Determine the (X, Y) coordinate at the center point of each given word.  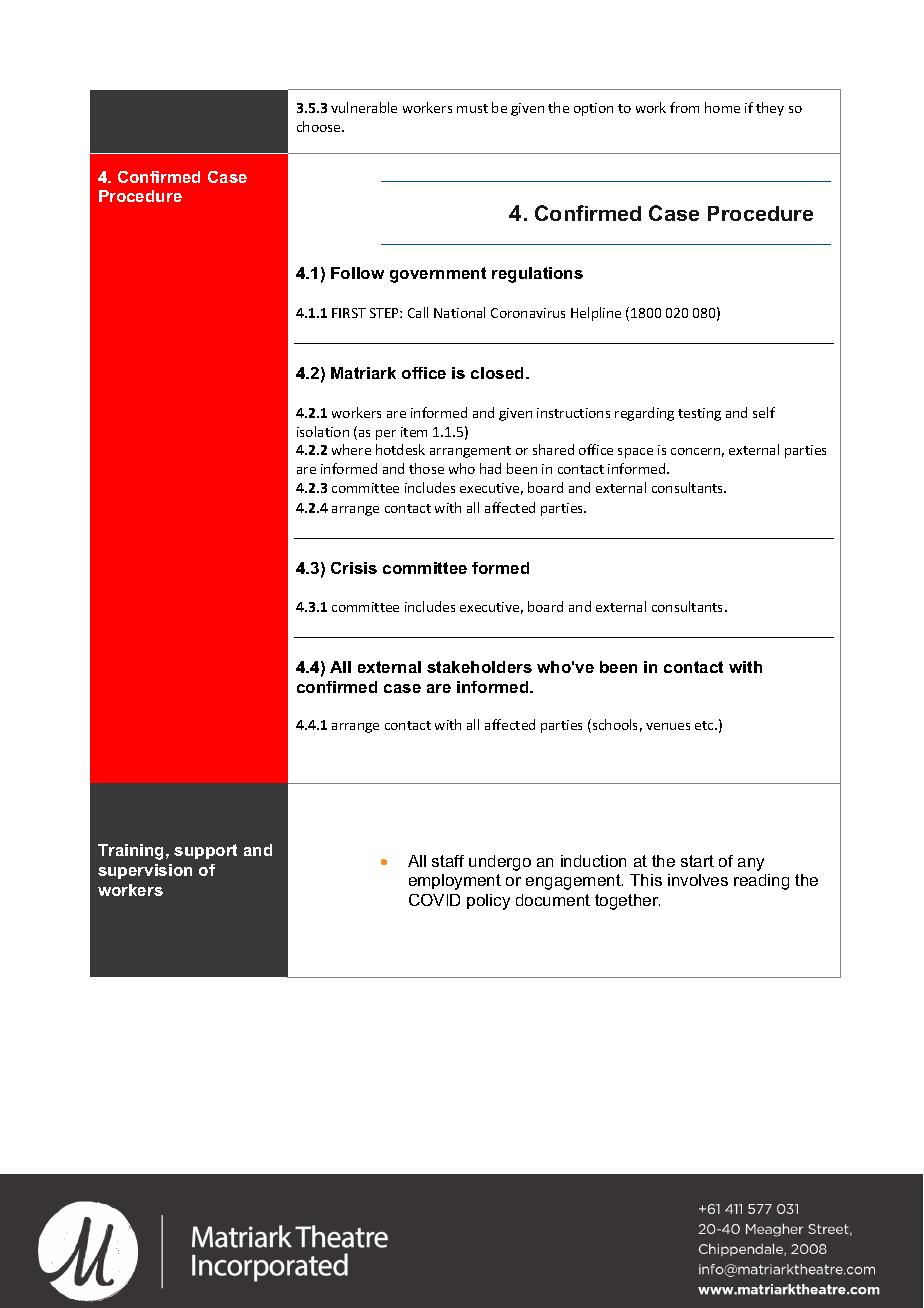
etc (705, 725)
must (472, 108)
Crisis (354, 568)
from (684, 107)
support (205, 851)
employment (455, 882)
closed (497, 373)
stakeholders (479, 667)
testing (699, 414)
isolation (323, 431)
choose (320, 126)
